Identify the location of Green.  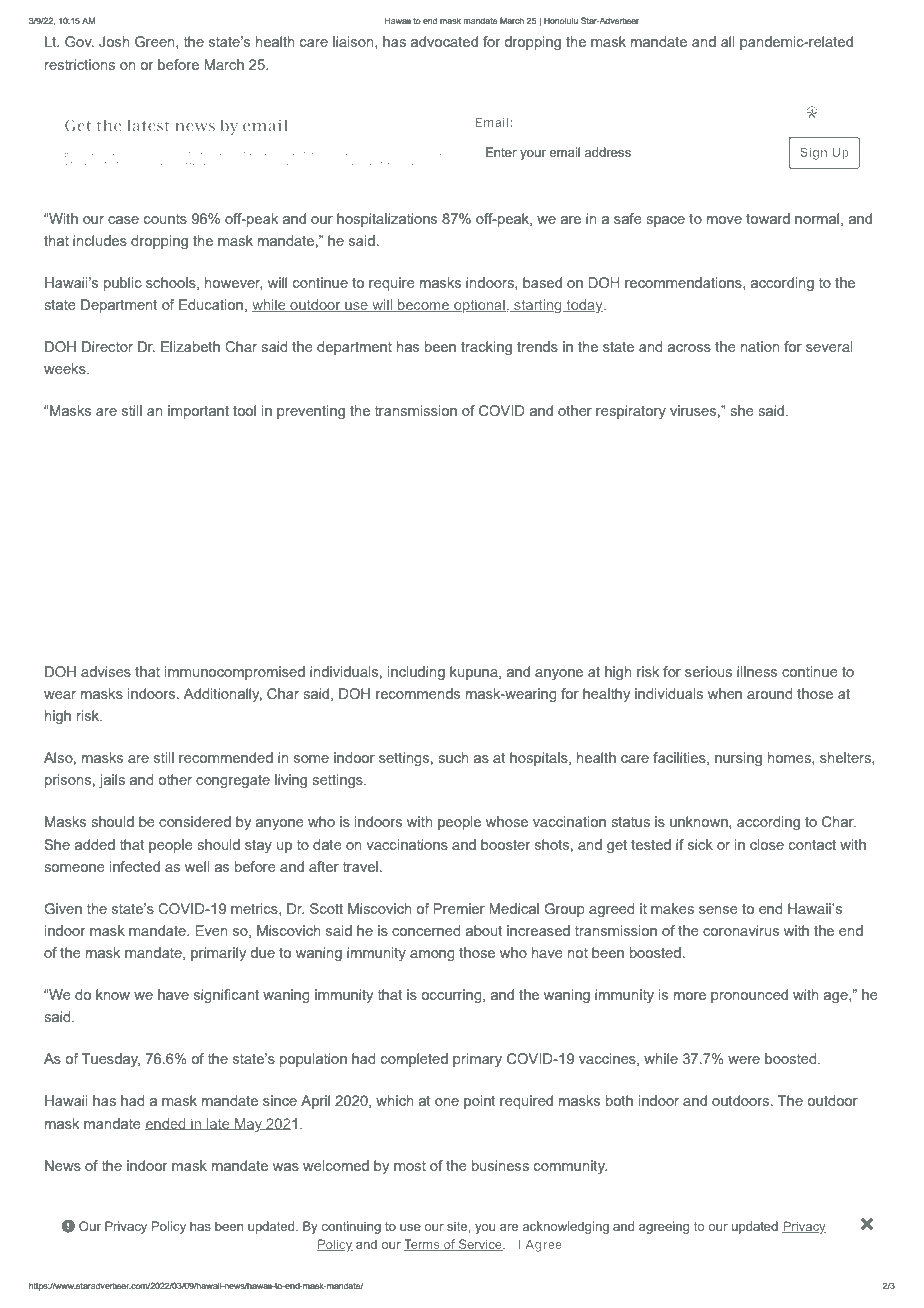
(156, 42).
